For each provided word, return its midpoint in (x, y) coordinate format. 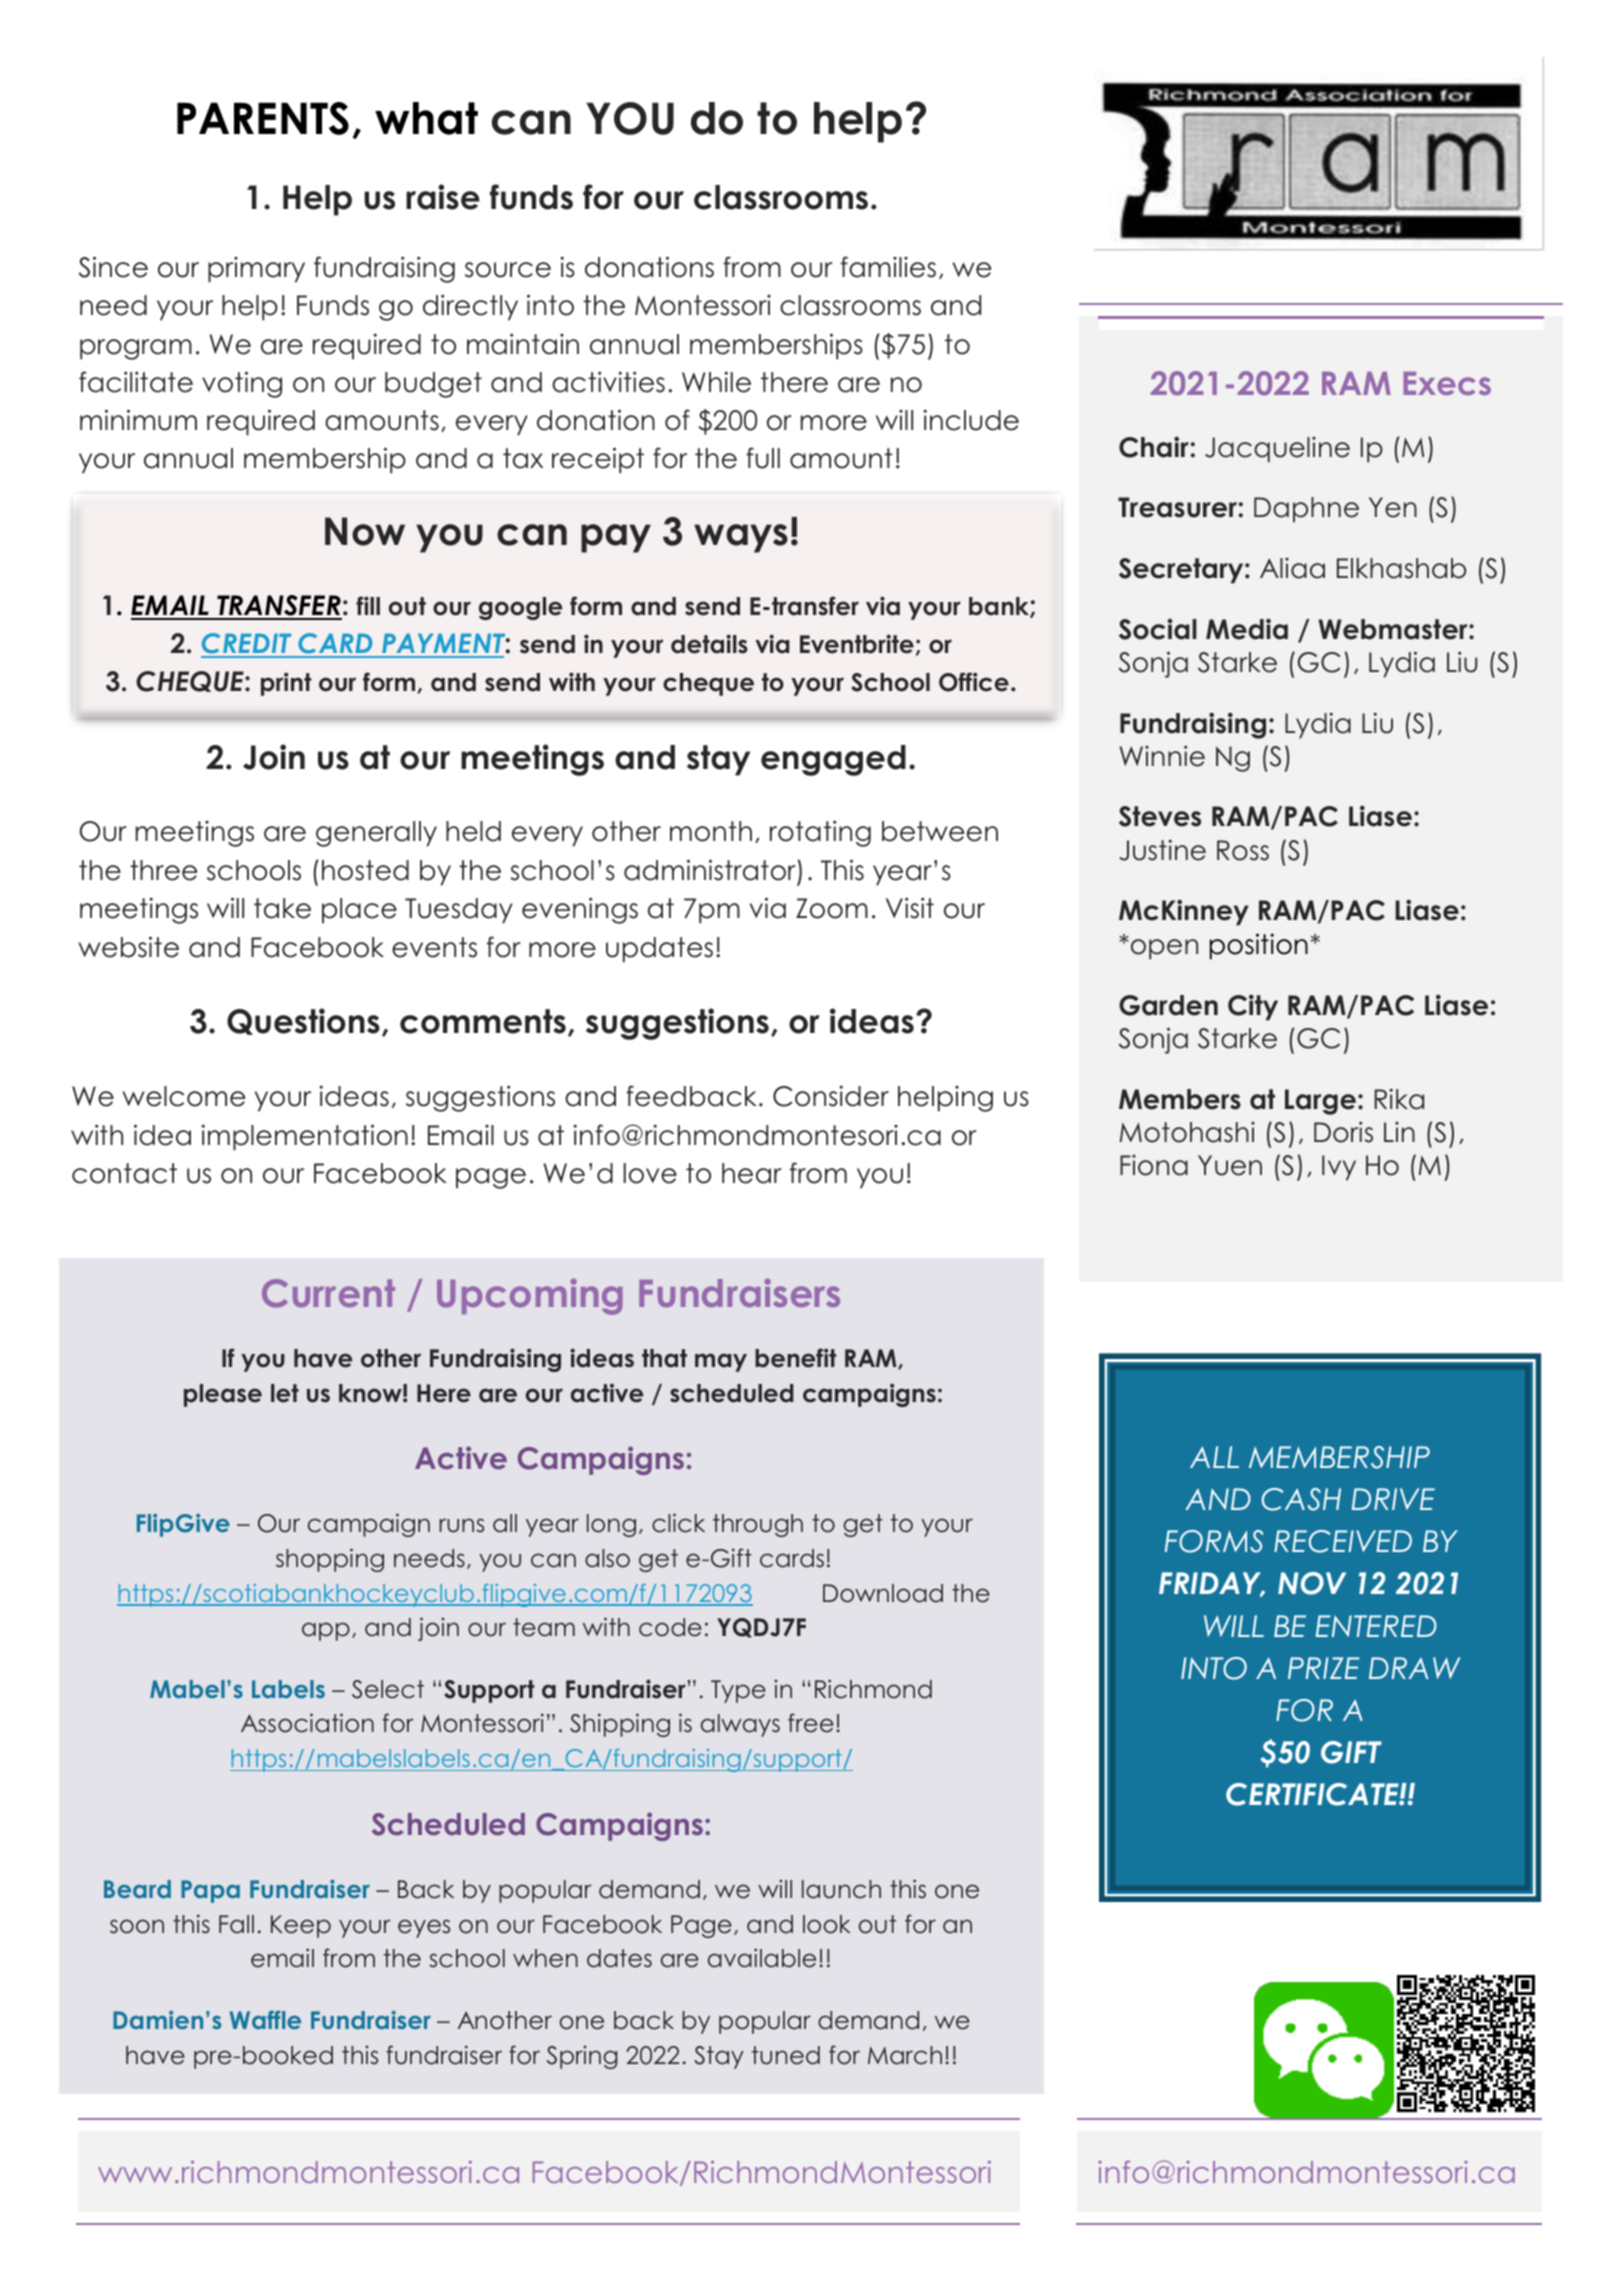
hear (752, 1173)
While (716, 382)
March (905, 2055)
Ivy (1339, 1168)
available (762, 1958)
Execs (1447, 383)
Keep (301, 1926)
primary (256, 270)
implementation (304, 1137)
